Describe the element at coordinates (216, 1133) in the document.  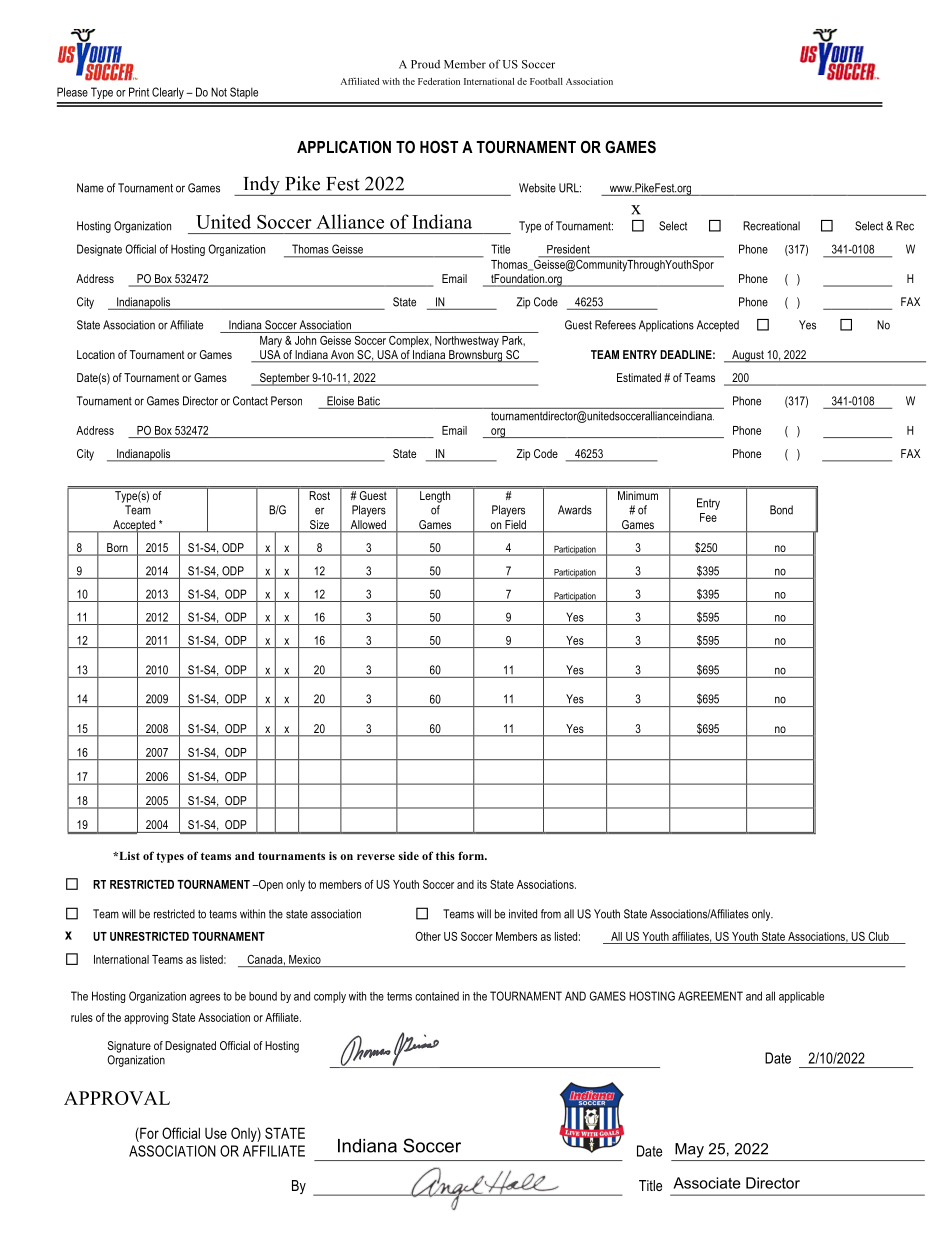
I see `Use` at that location.
